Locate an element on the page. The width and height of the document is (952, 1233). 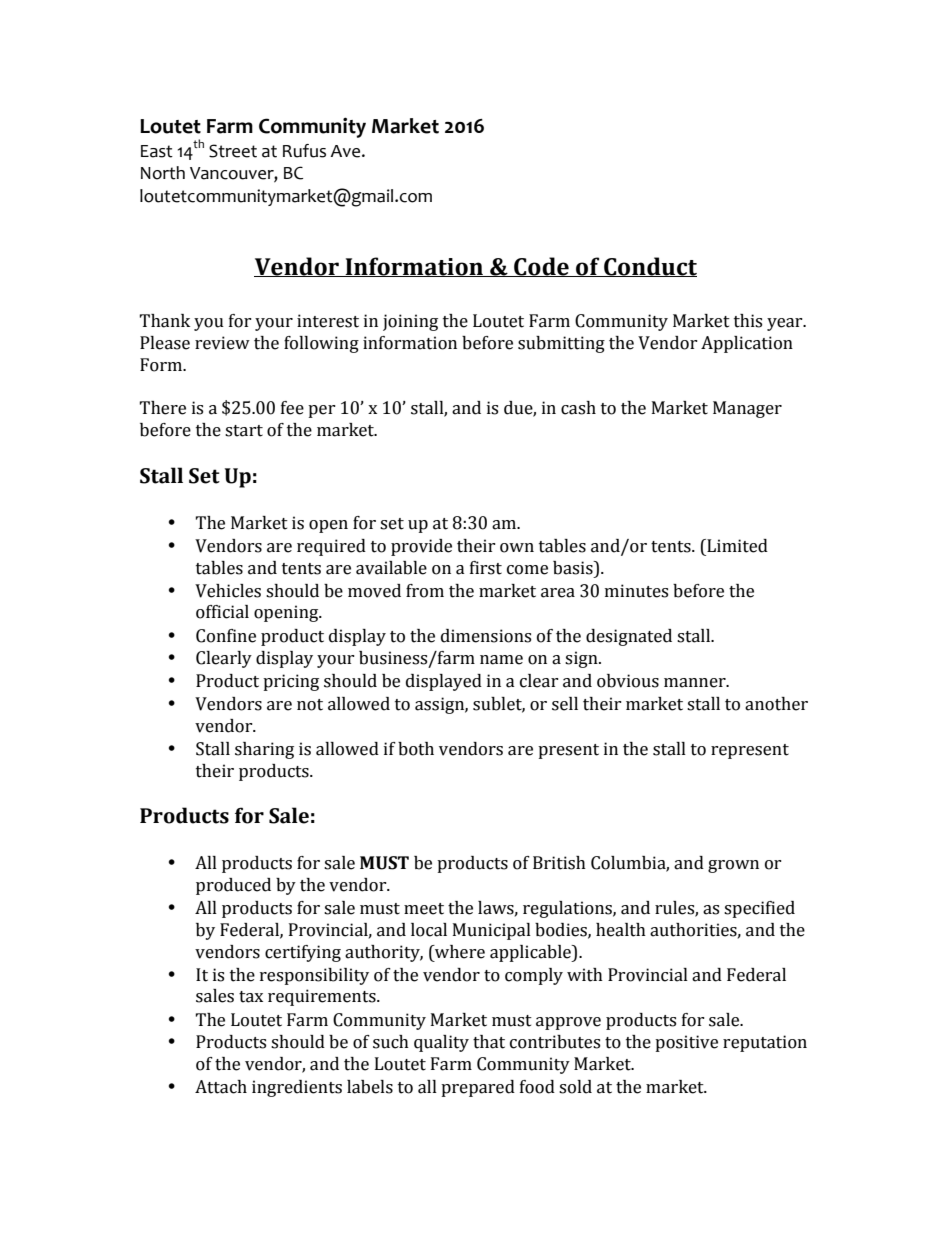
Conduct is located at coordinates (649, 267).
